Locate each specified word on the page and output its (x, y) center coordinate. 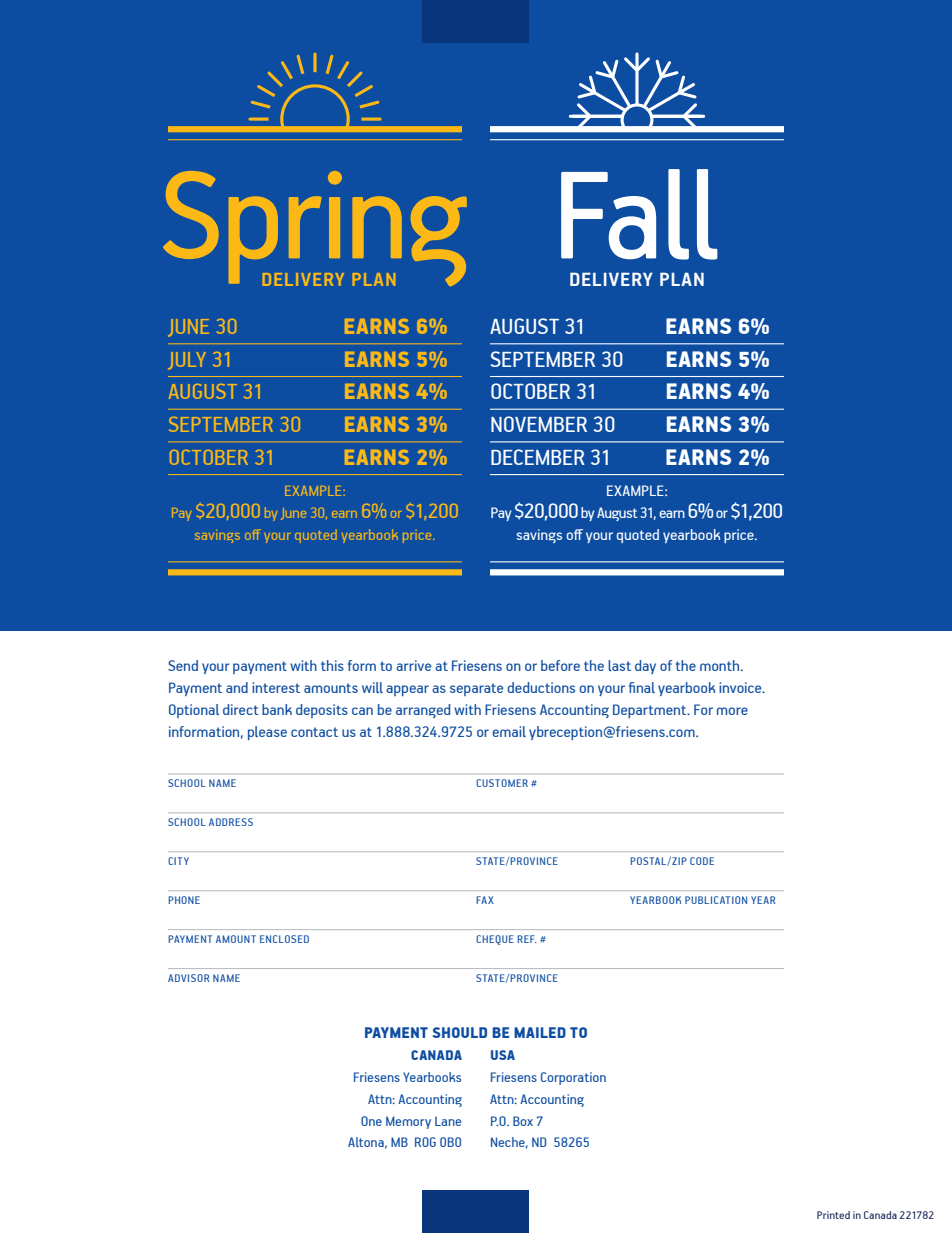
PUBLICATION (716, 900)
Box (523, 1121)
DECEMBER (538, 457)
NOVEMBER (539, 424)
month (721, 665)
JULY (187, 361)
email (509, 731)
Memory (408, 1122)
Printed (833, 1215)
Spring (315, 228)
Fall (639, 214)
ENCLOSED (284, 939)
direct (241, 709)
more (732, 711)
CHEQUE (495, 940)
